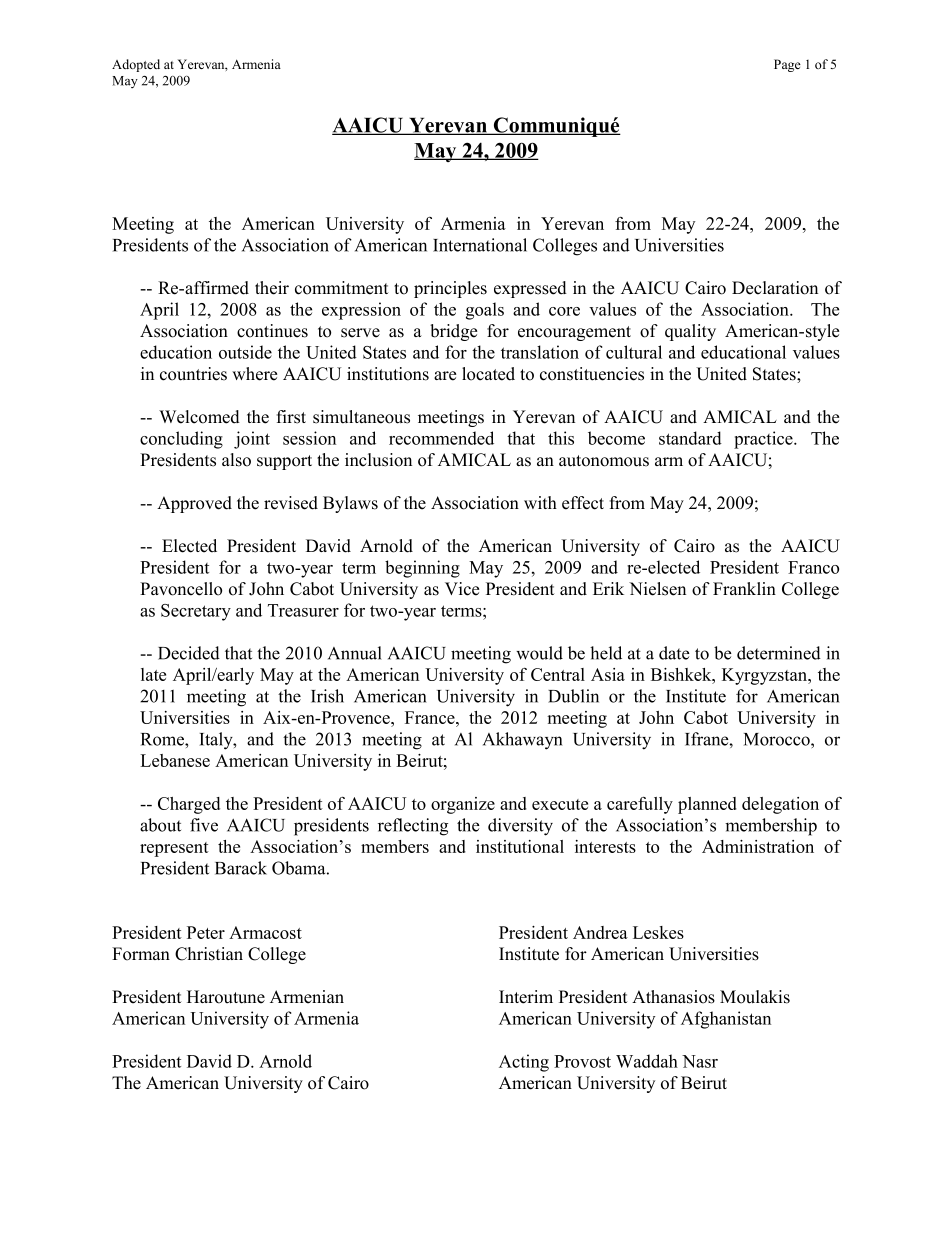 The width and height of the document is (952, 1233). What do you see at coordinates (209, 954) in the document?
I see `Christian` at bounding box center [209, 954].
